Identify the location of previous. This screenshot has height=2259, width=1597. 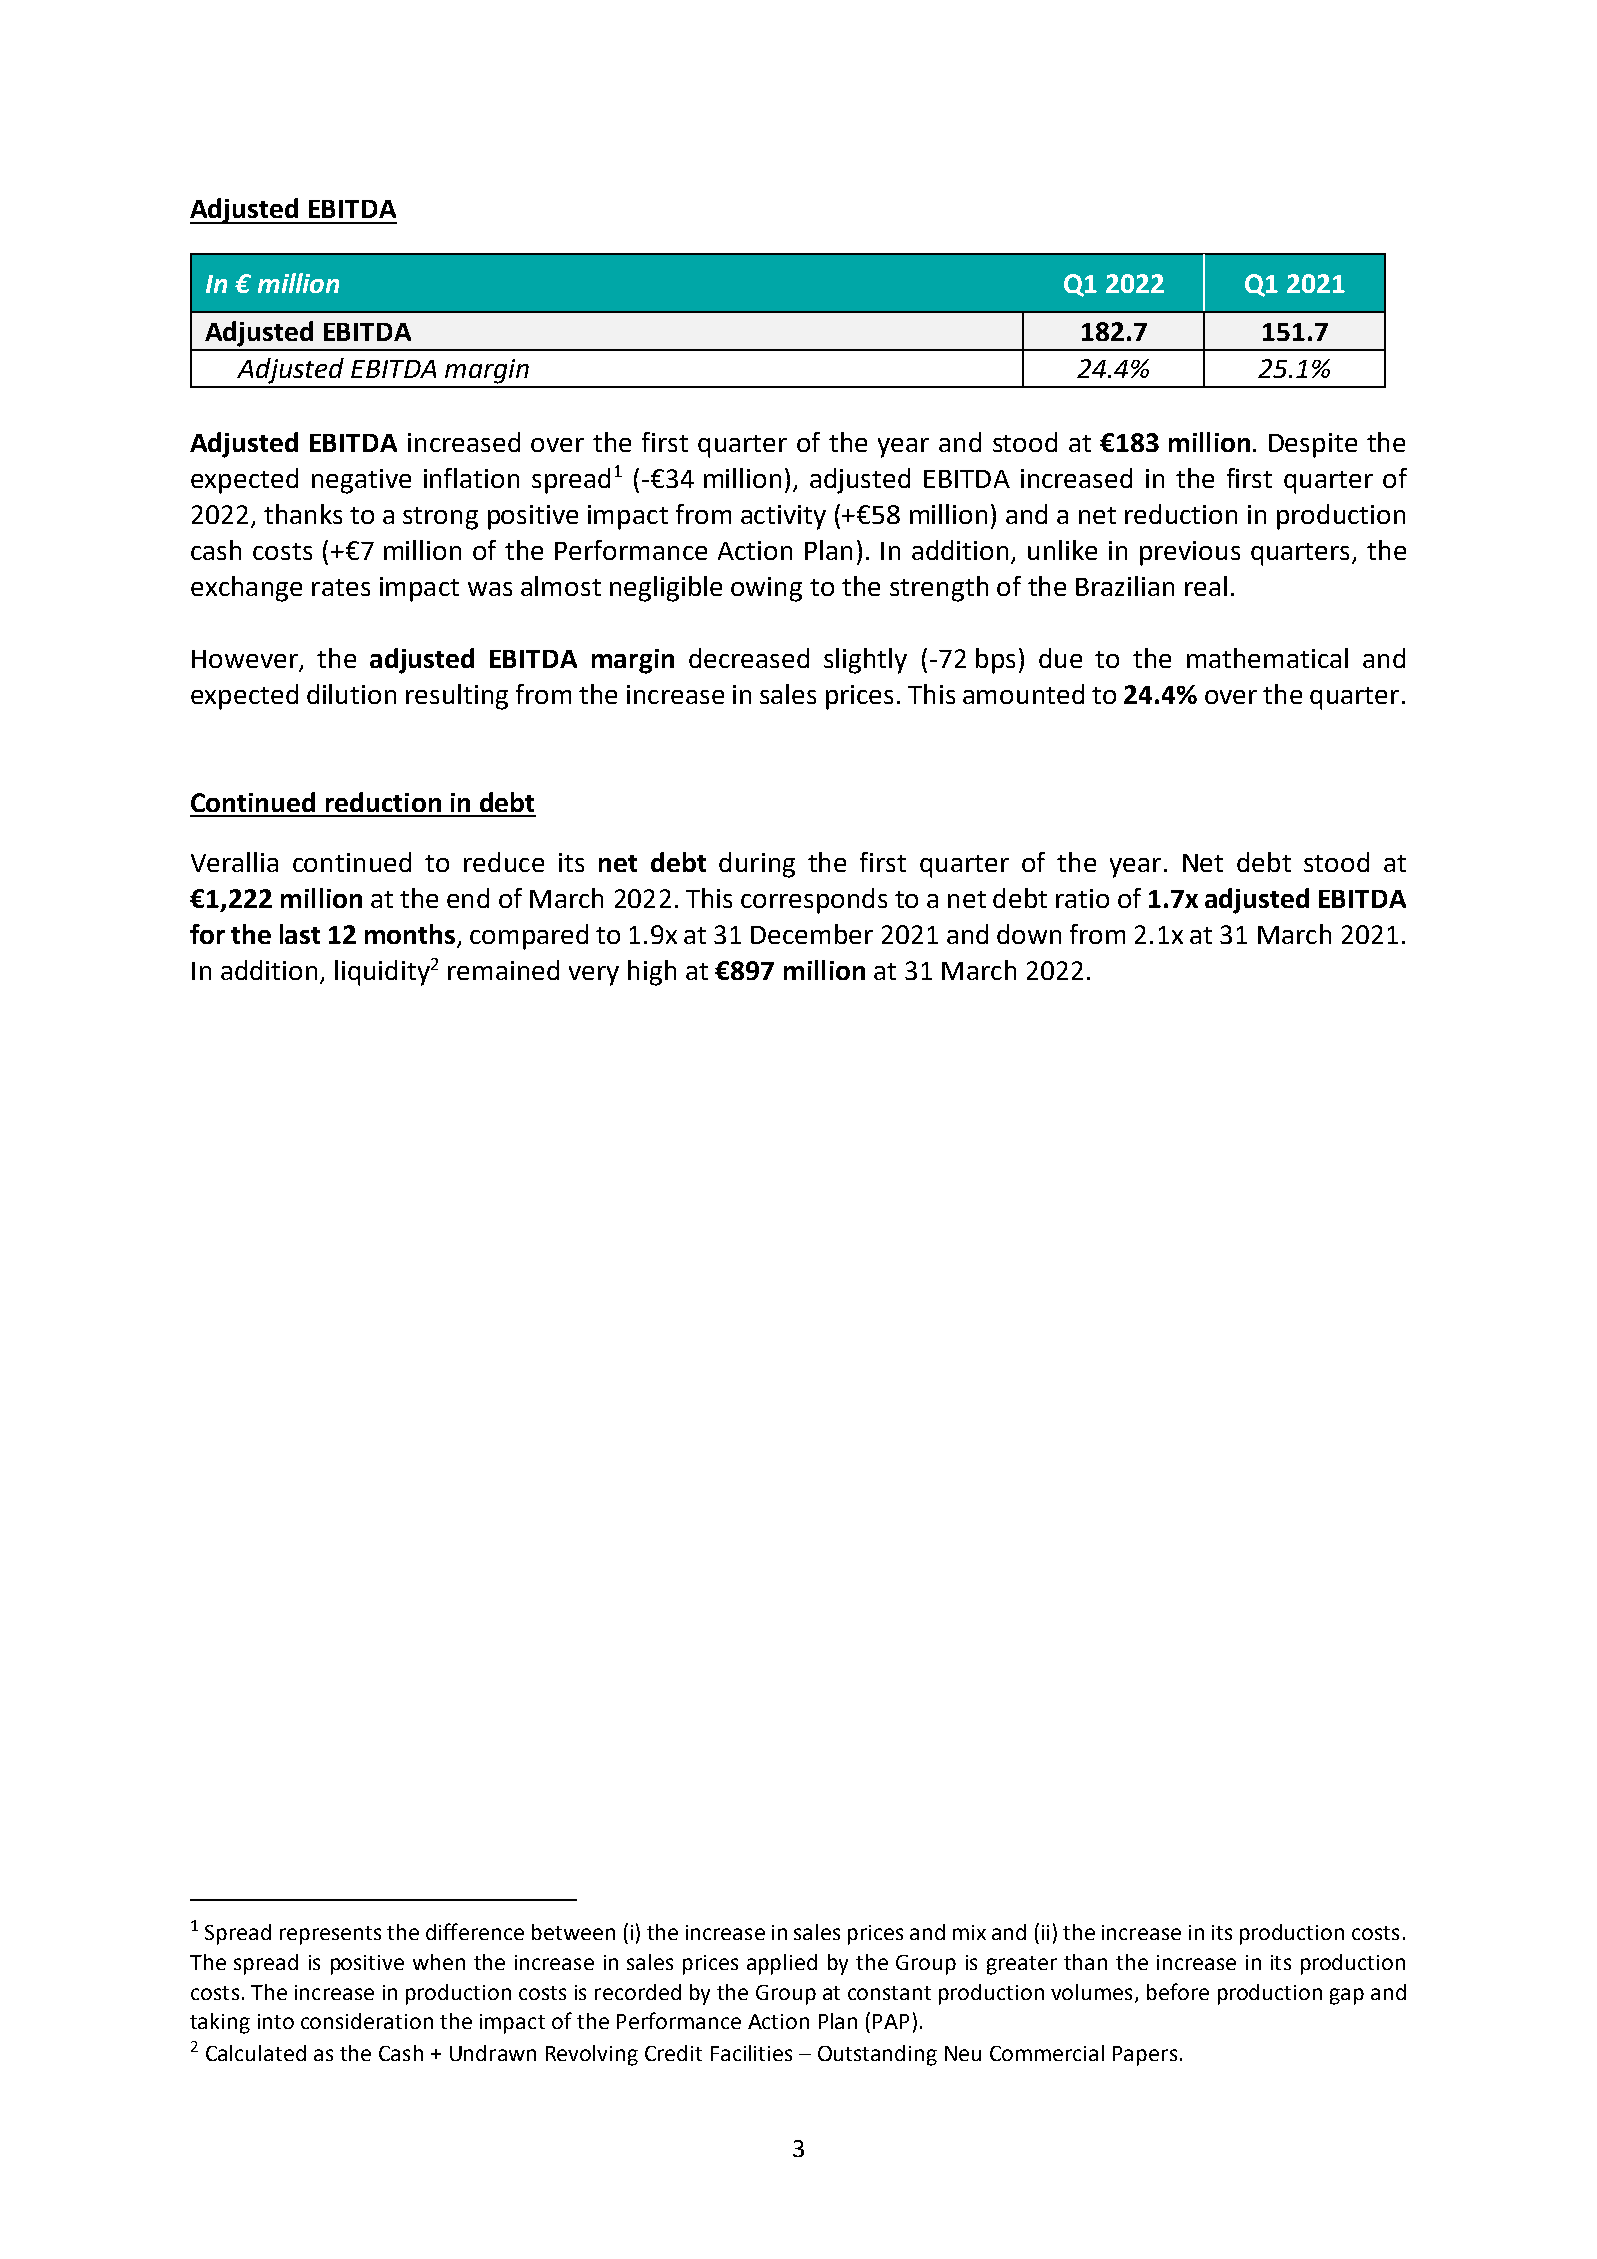
(1190, 553).
